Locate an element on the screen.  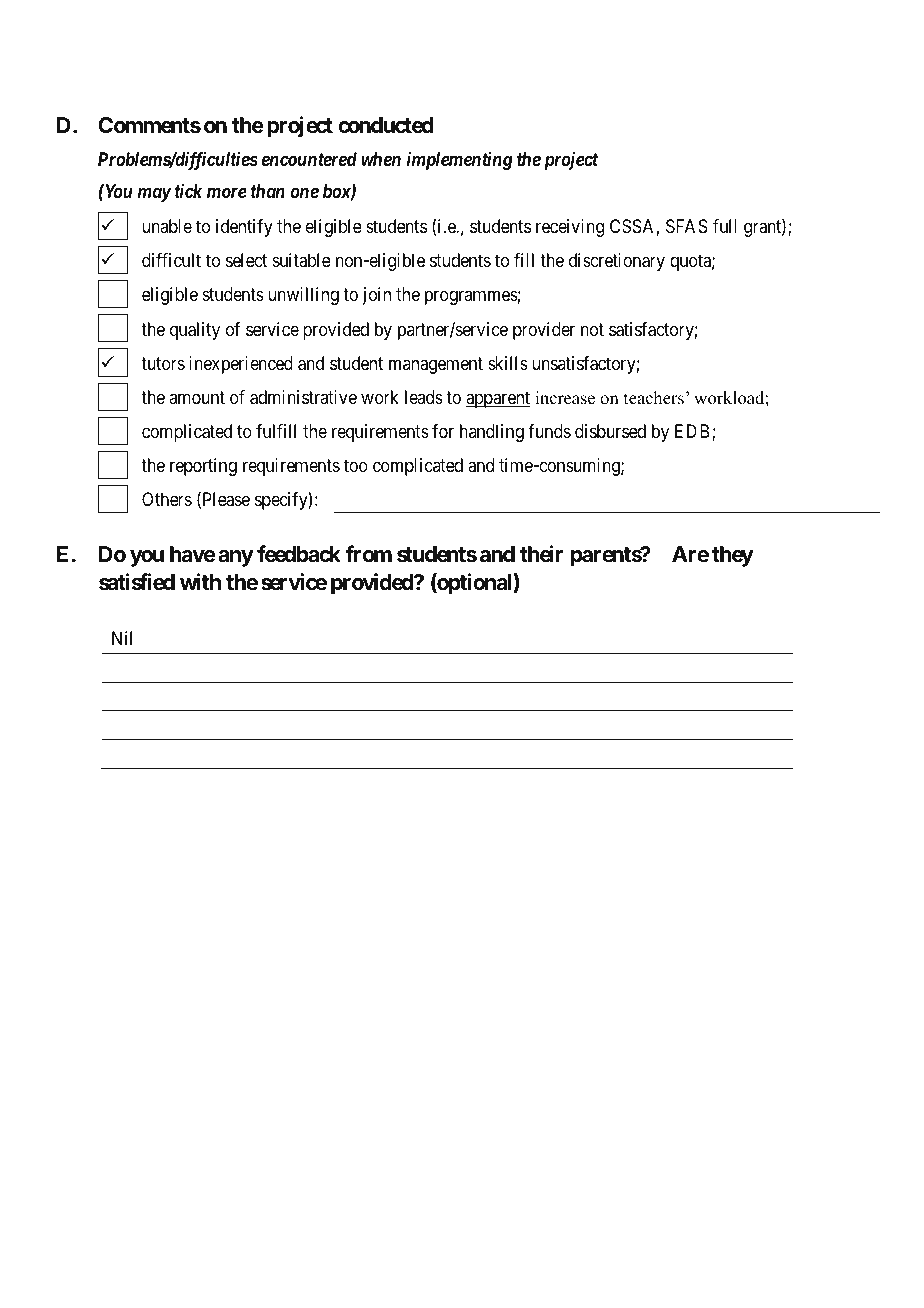
teachers is located at coordinates (654, 398).
